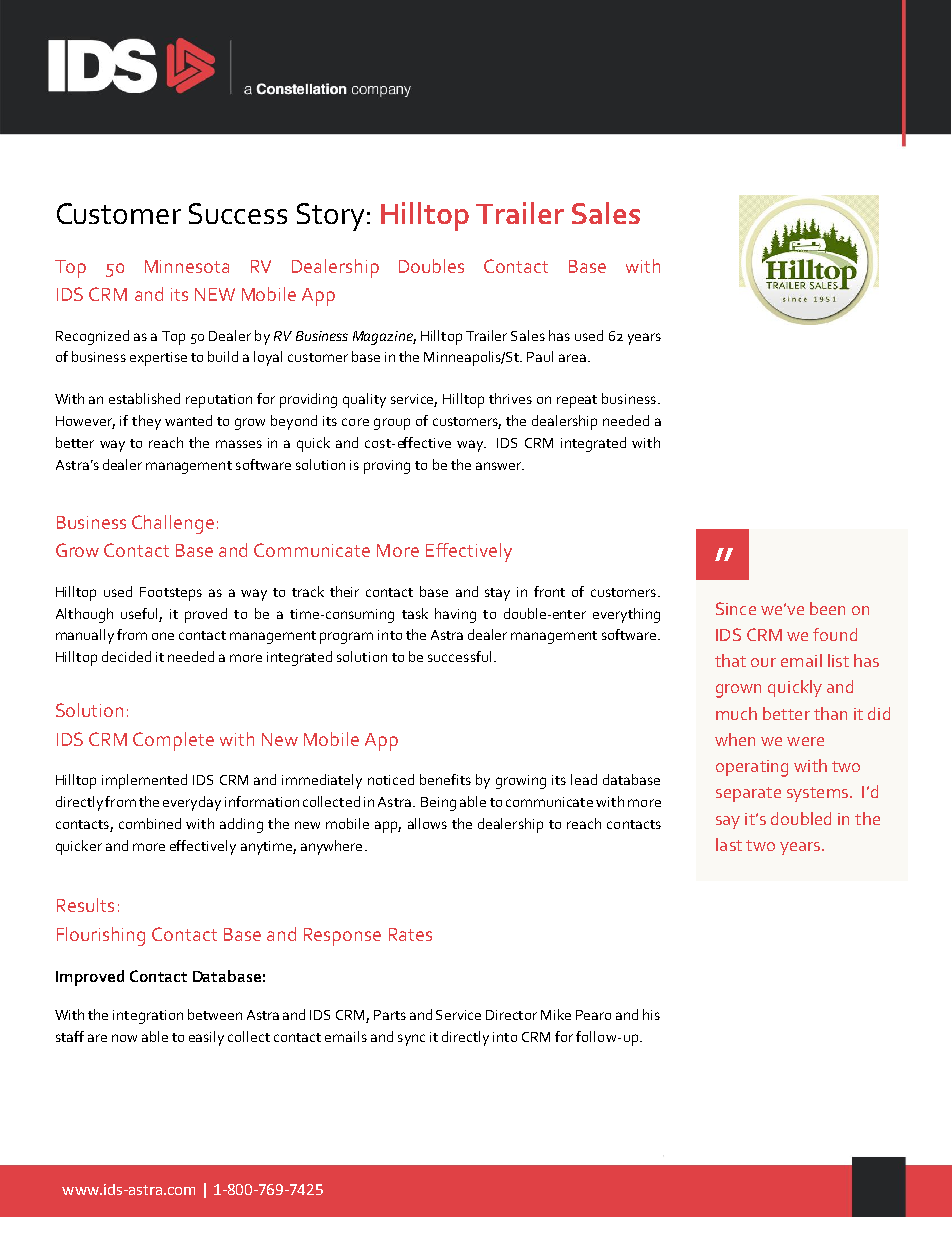 The width and height of the image is (952, 1233). Describe the element at coordinates (330, 217) in the image. I see `Story` at that location.
